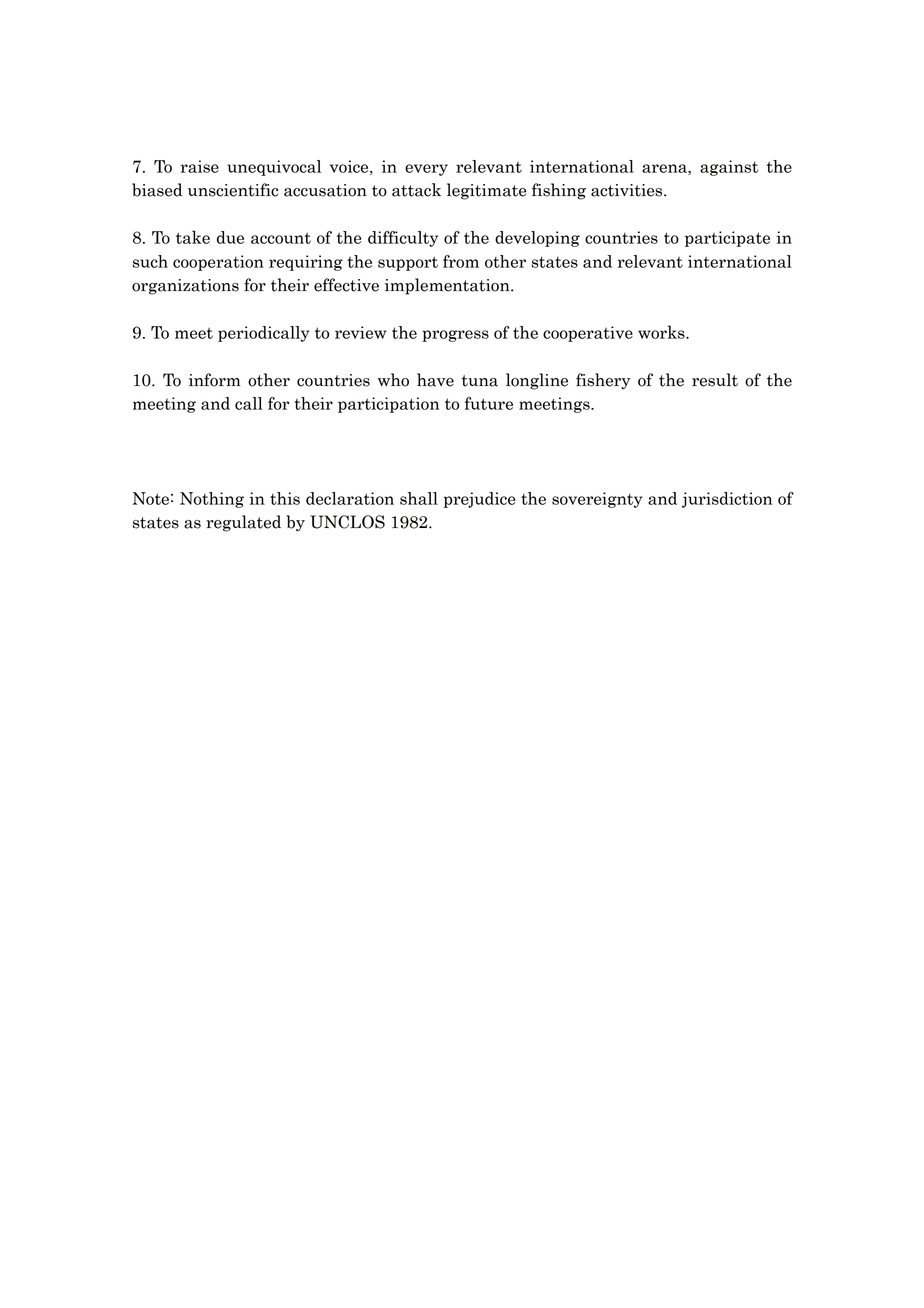 The width and height of the document is (924, 1308). Describe the element at coordinates (214, 380) in the document. I see `inform` at that location.
